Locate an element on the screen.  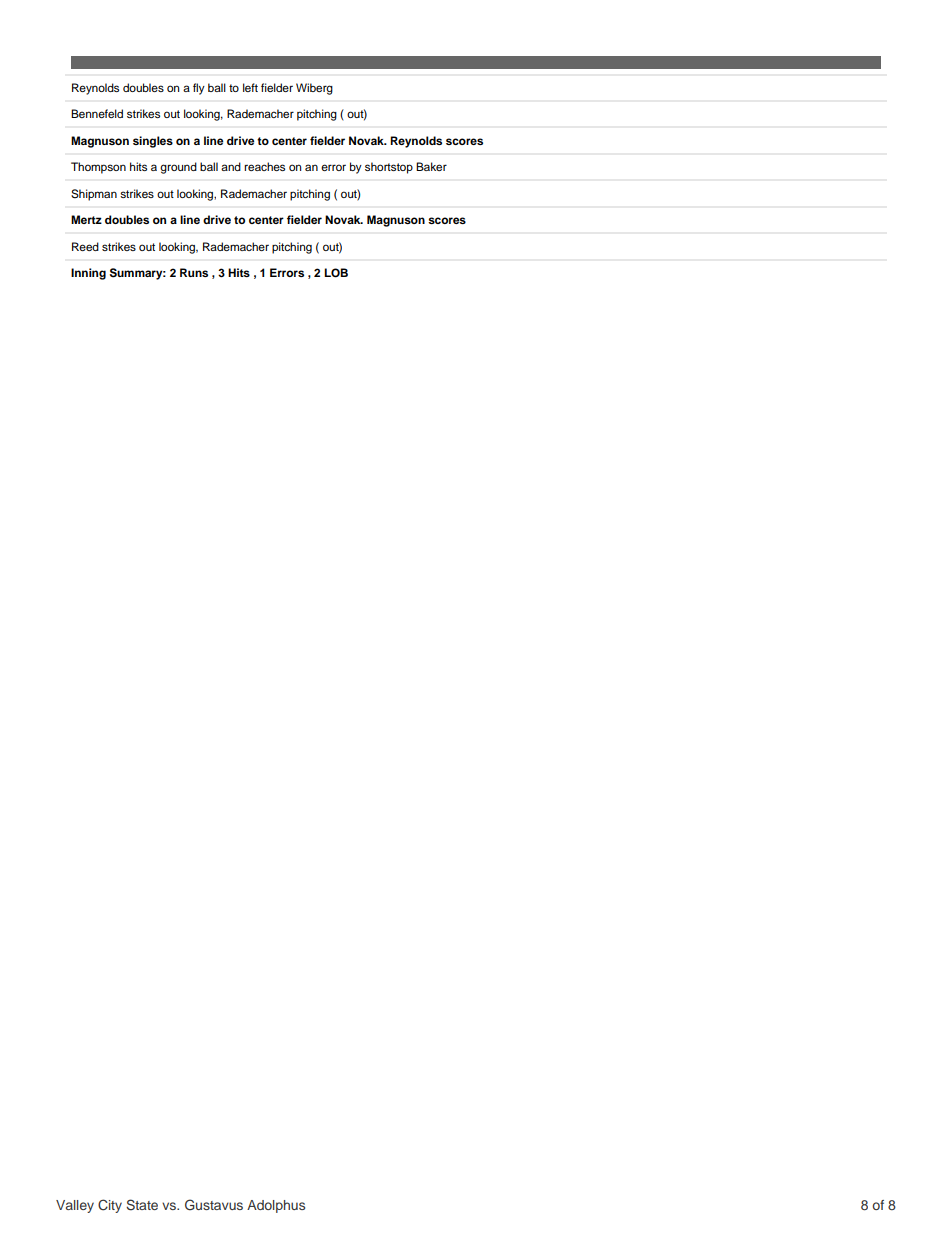
Gustavus is located at coordinates (214, 1205).
